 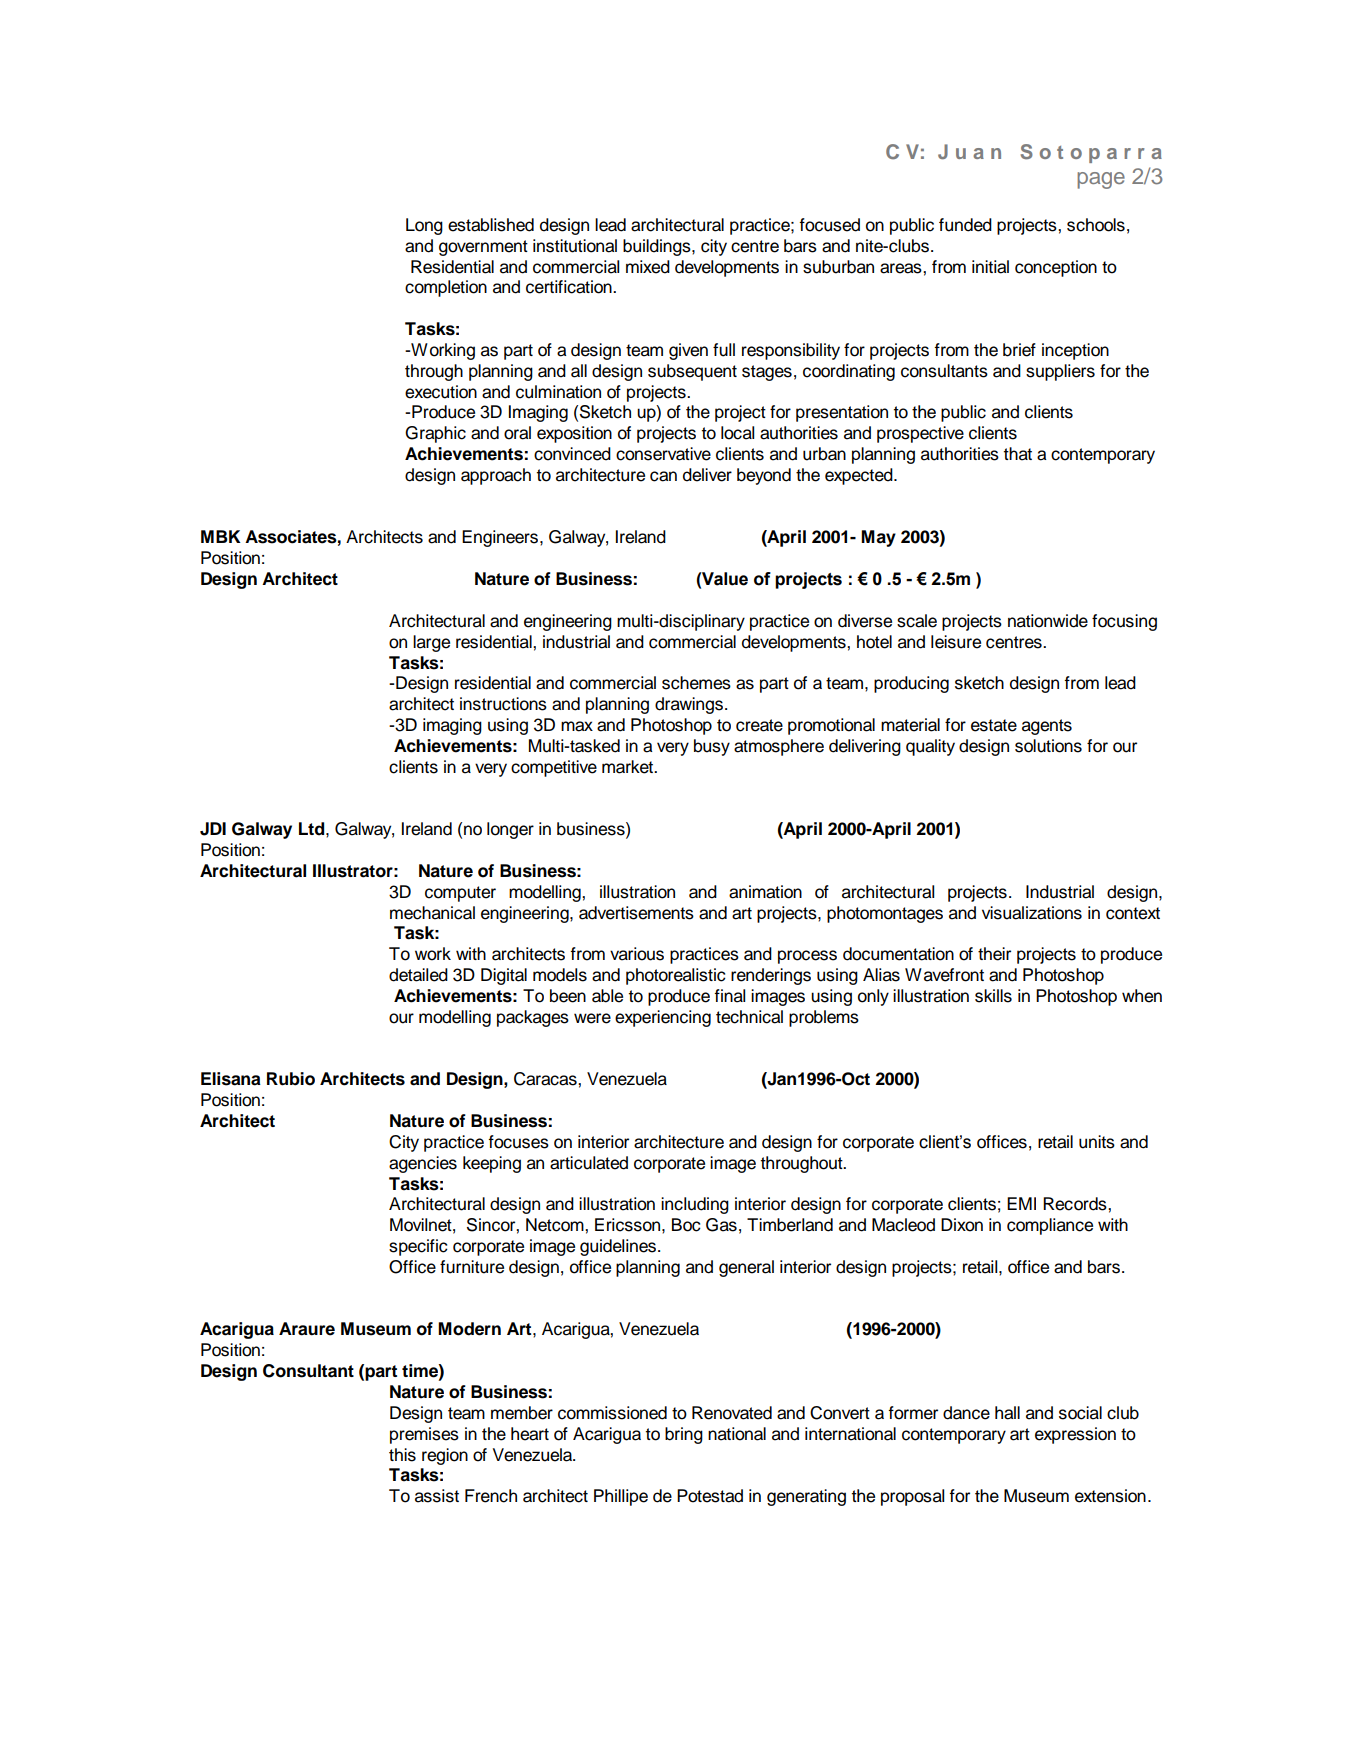 What do you see at coordinates (663, 476) in the document?
I see `can` at bounding box center [663, 476].
